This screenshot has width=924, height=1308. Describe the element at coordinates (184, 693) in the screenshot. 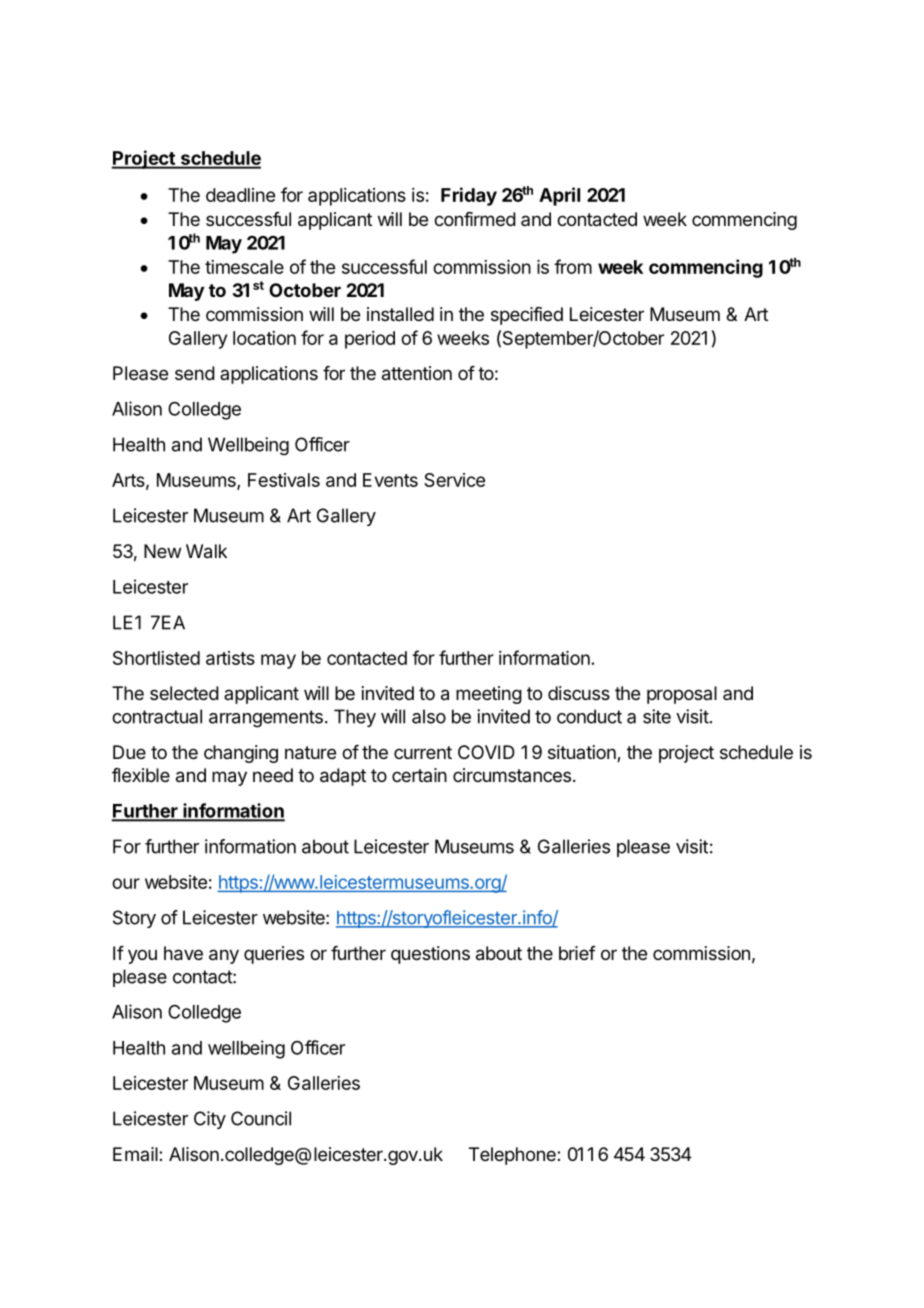

I see `selected` at that location.
